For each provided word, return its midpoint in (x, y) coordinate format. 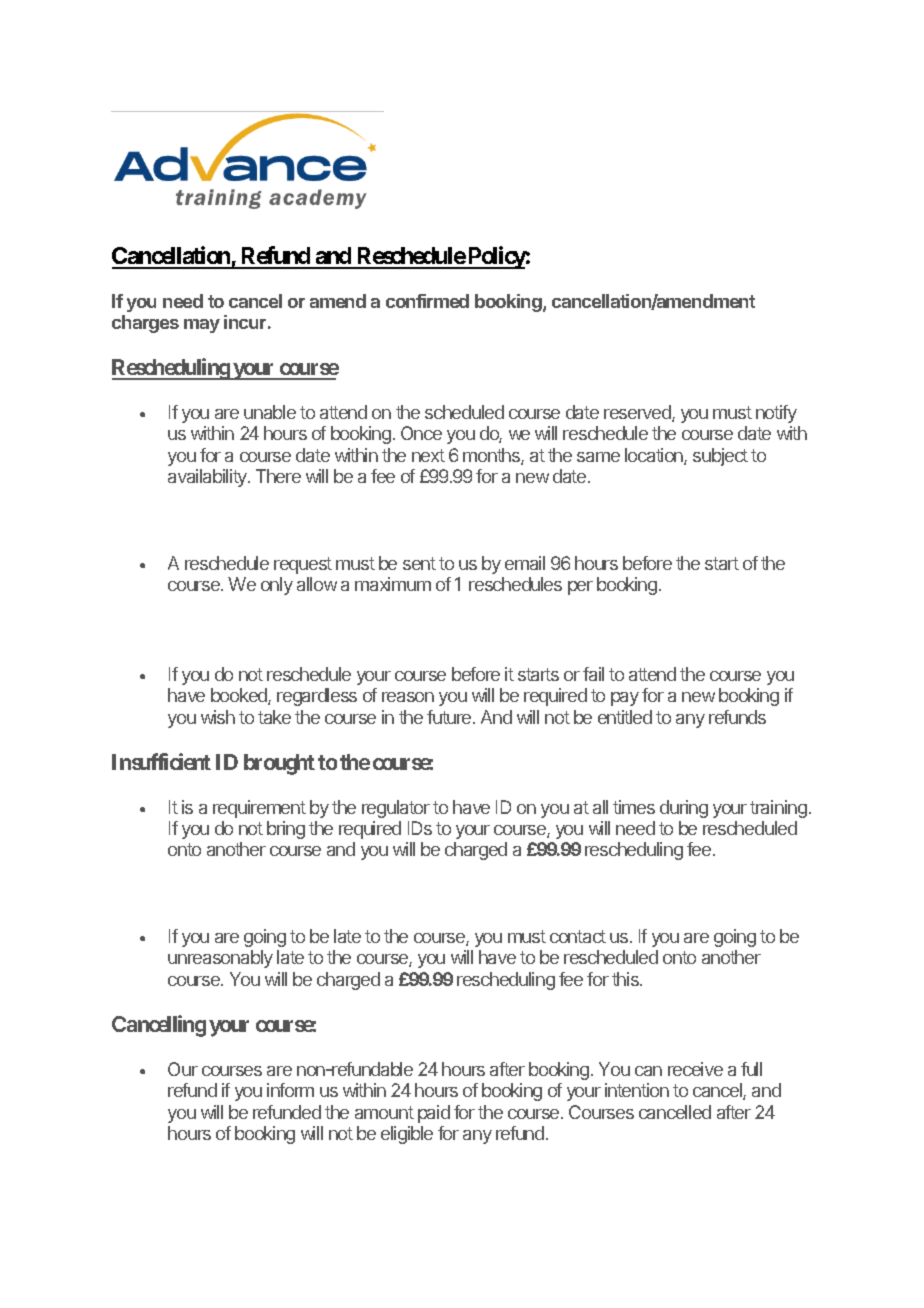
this (626, 979)
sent (419, 563)
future (450, 717)
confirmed (427, 301)
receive (695, 1069)
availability (208, 478)
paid (434, 1114)
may (202, 326)
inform (290, 1090)
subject (720, 457)
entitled (625, 717)
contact (578, 936)
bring (286, 830)
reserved (638, 413)
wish (218, 717)
